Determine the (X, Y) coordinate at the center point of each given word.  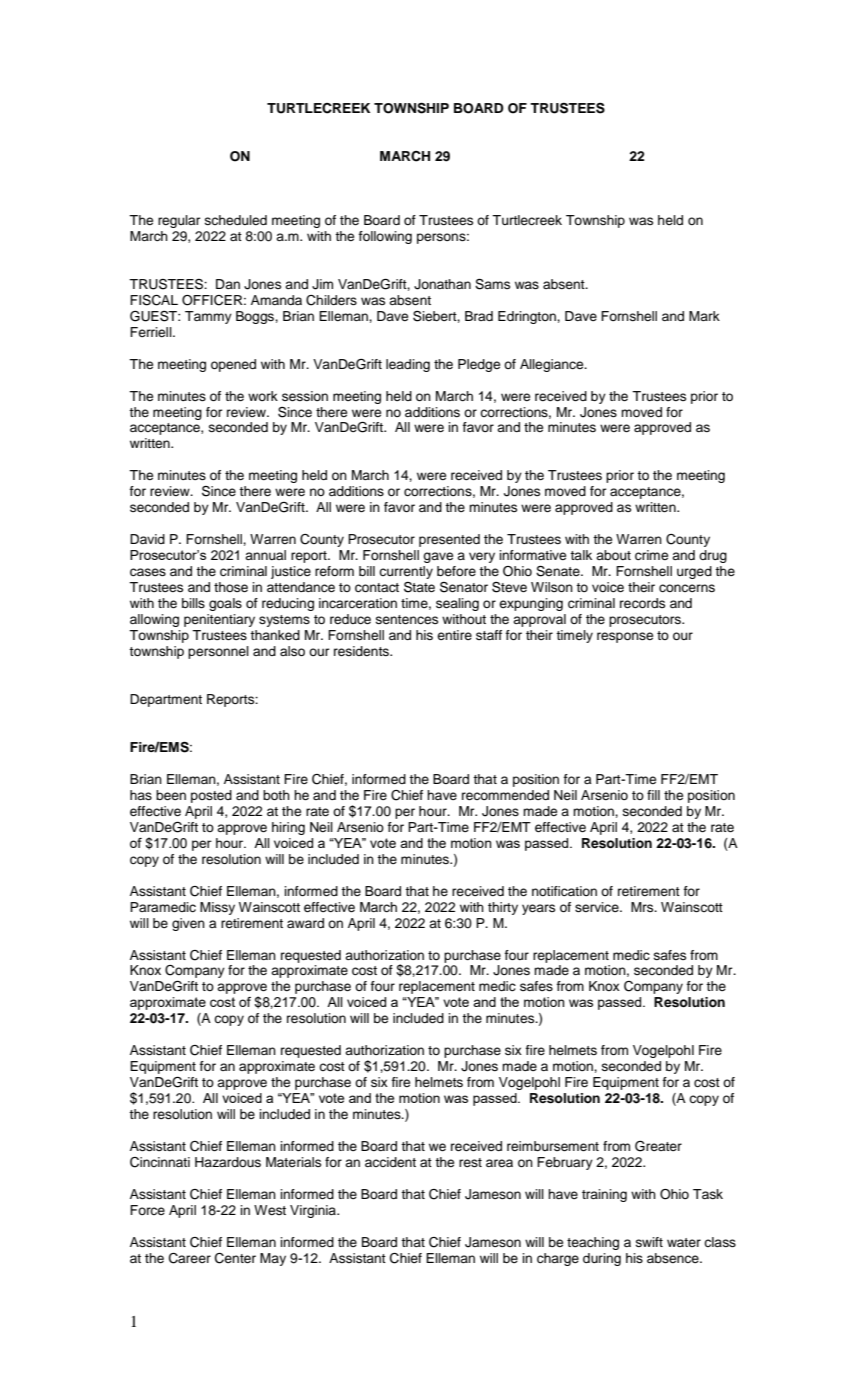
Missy (217, 908)
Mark (704, 316)
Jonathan (442, 284)
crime (651, 555)
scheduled (236, 220)
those (231, 587)
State (419, 587)
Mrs (643, 907)
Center (235, 1258)
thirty (503, 908)
